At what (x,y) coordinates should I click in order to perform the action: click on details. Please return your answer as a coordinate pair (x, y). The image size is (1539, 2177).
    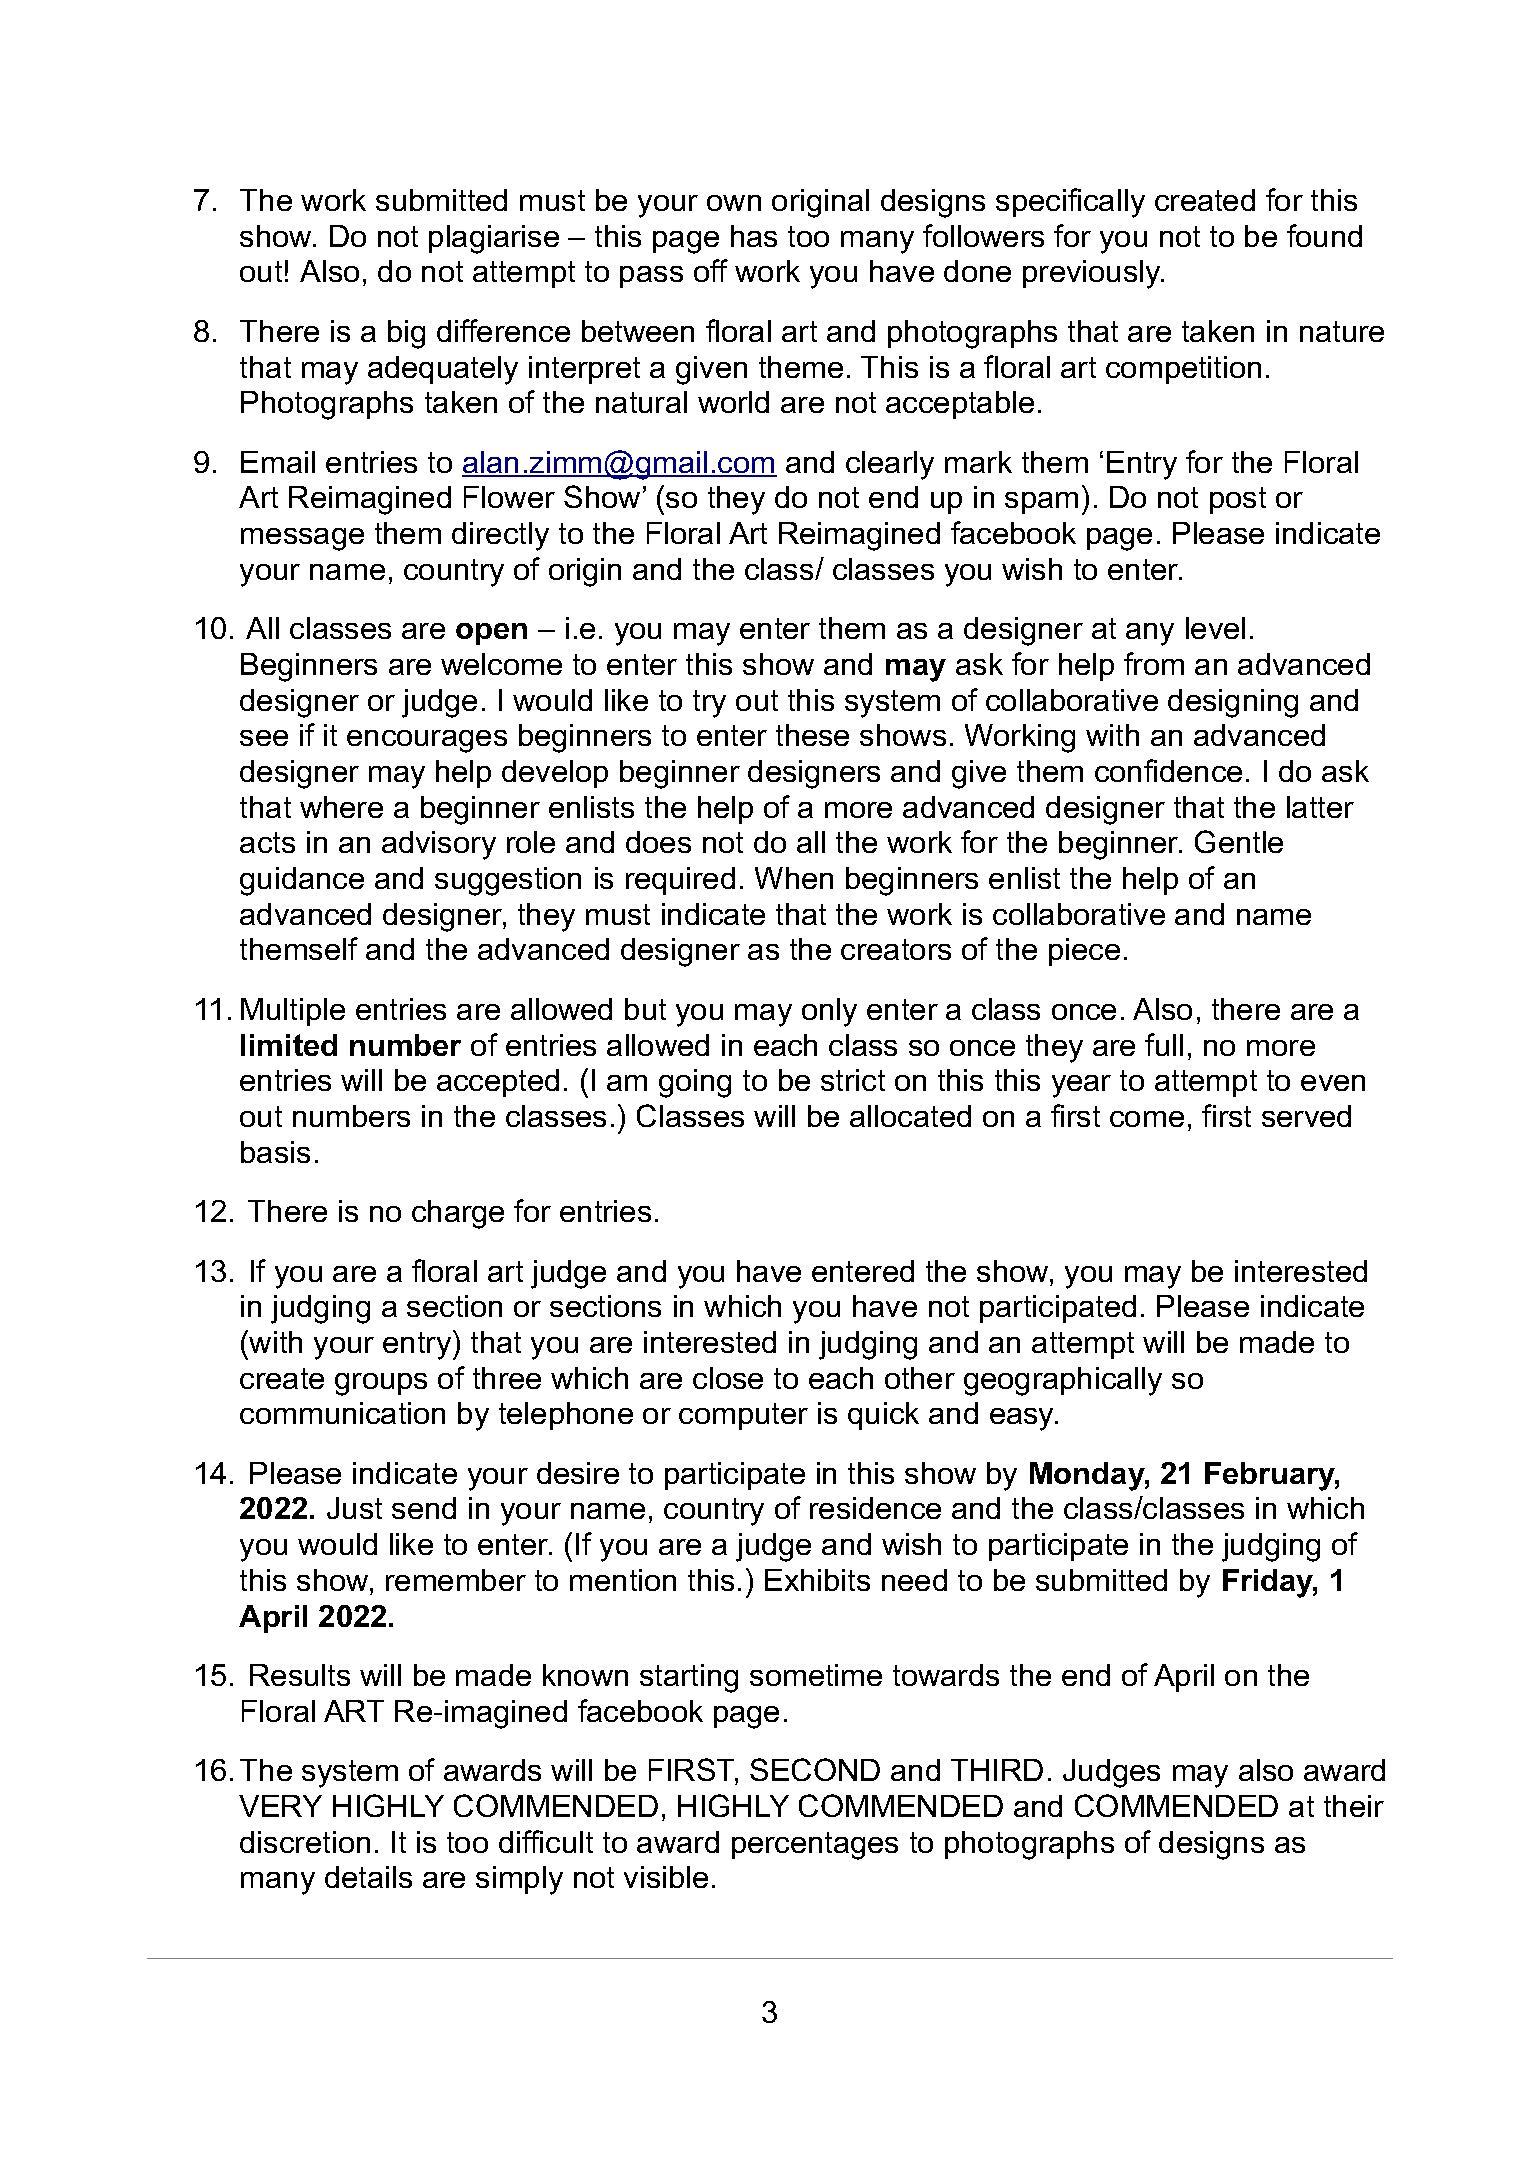
    Looking at the image, I should click on (368, 1877).
